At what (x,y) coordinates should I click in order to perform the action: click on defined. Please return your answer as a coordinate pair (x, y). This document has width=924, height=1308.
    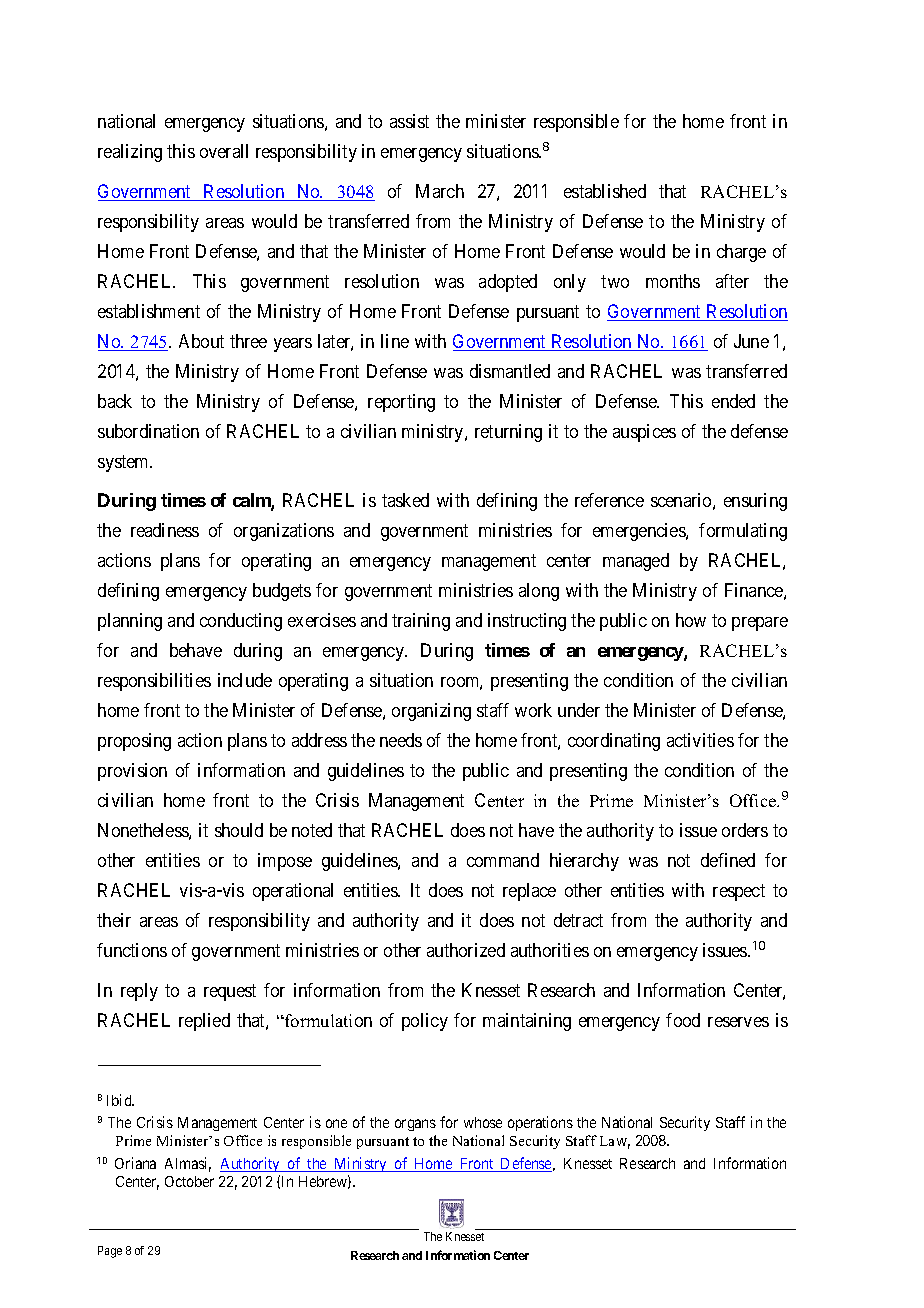
    Looking at the image, I should click on (728, 860).
